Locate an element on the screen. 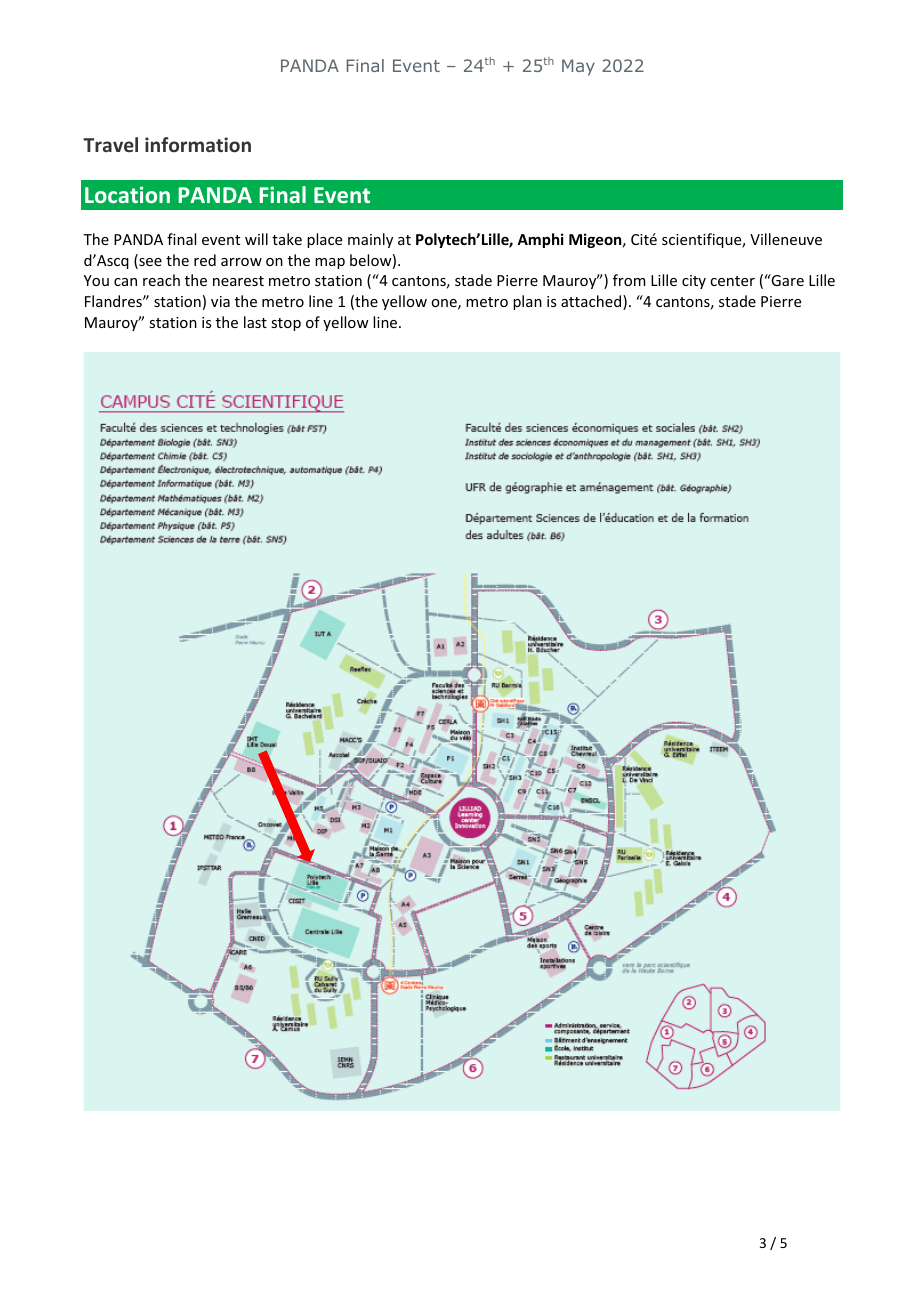 This screenshot has width=924, height=1308. May is located at coordinates (578, 67).
